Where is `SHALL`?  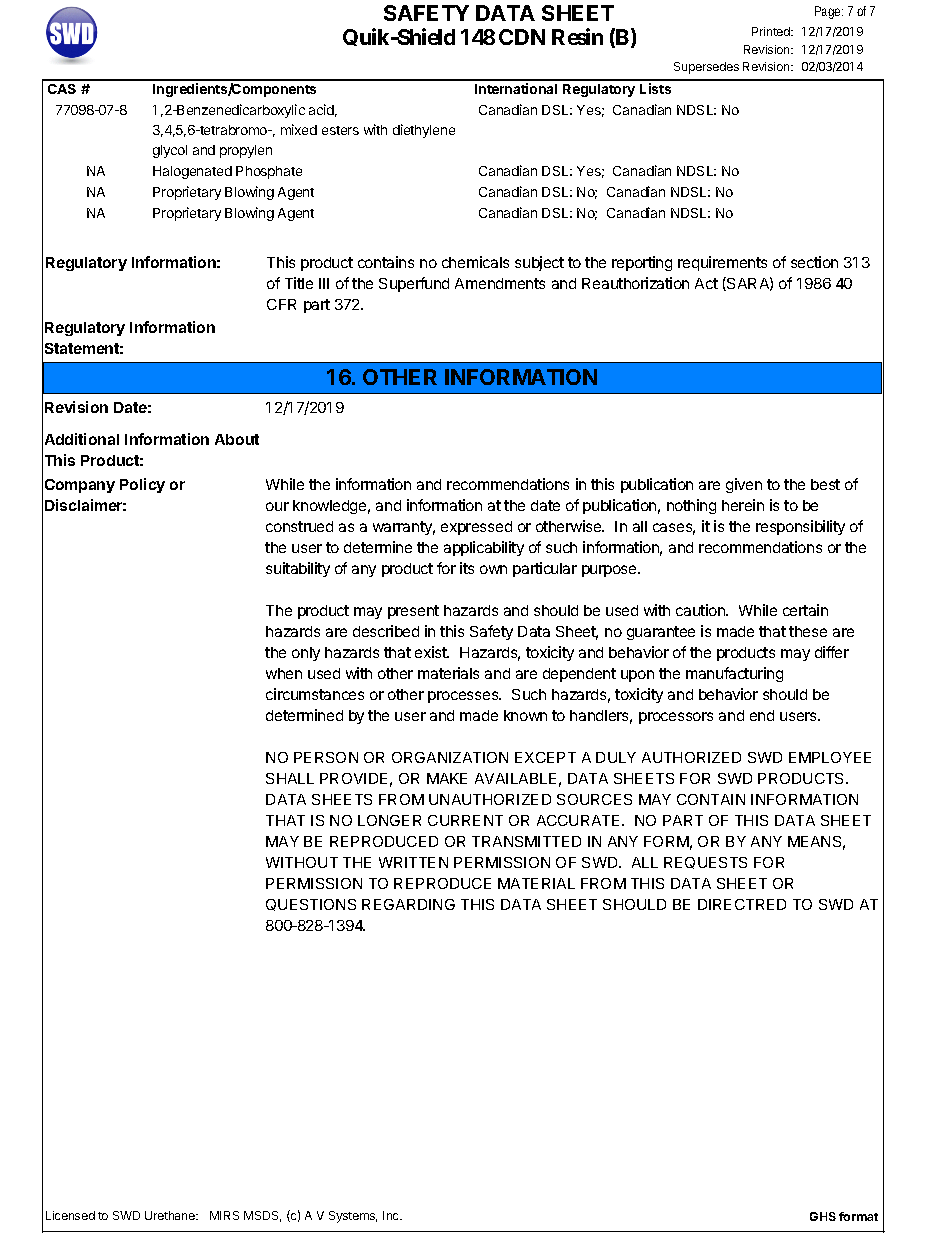
SHALL is located at coordinates (290, 778).
